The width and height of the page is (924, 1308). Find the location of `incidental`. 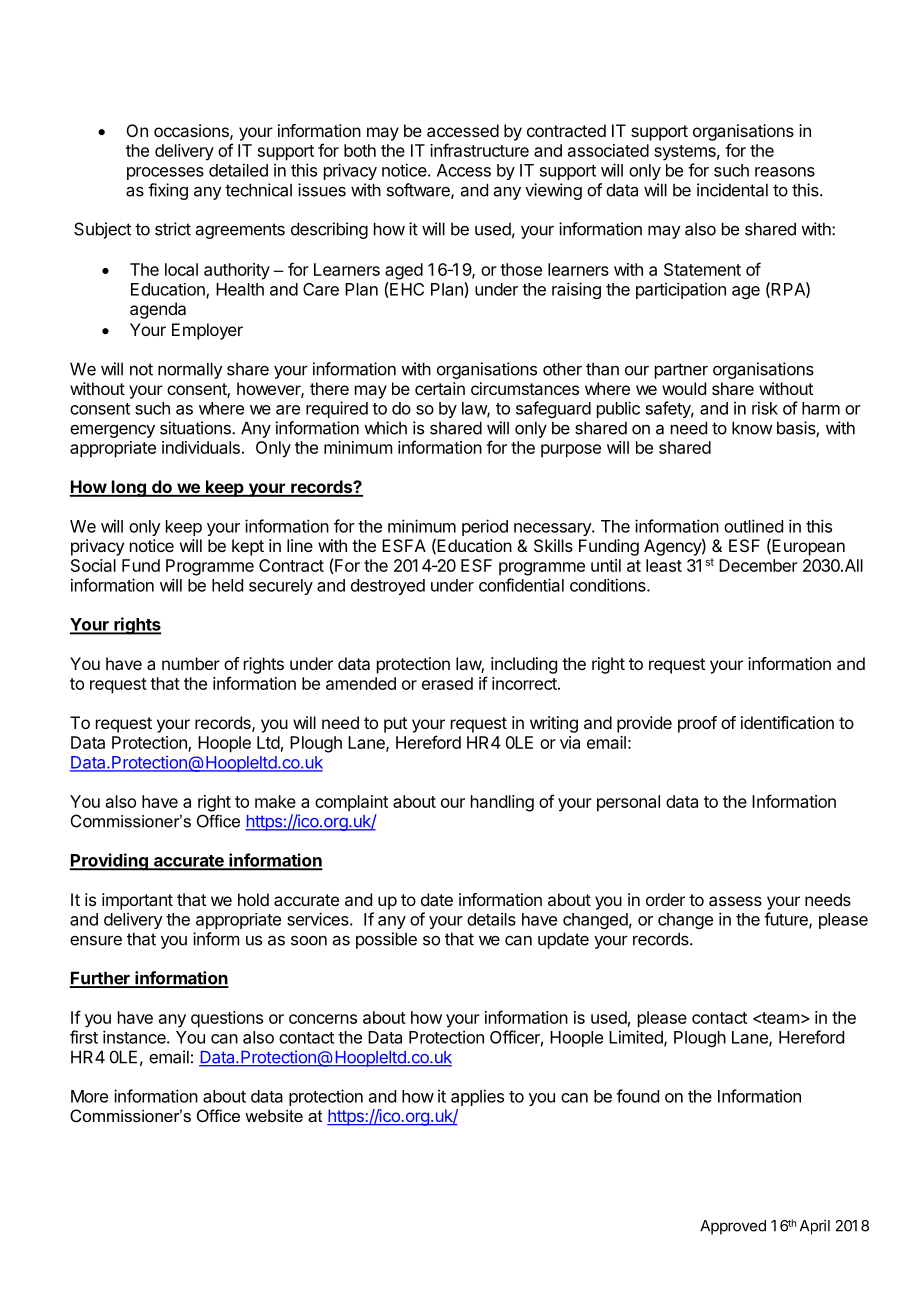

incidental is located at coordinates (732, 190).
